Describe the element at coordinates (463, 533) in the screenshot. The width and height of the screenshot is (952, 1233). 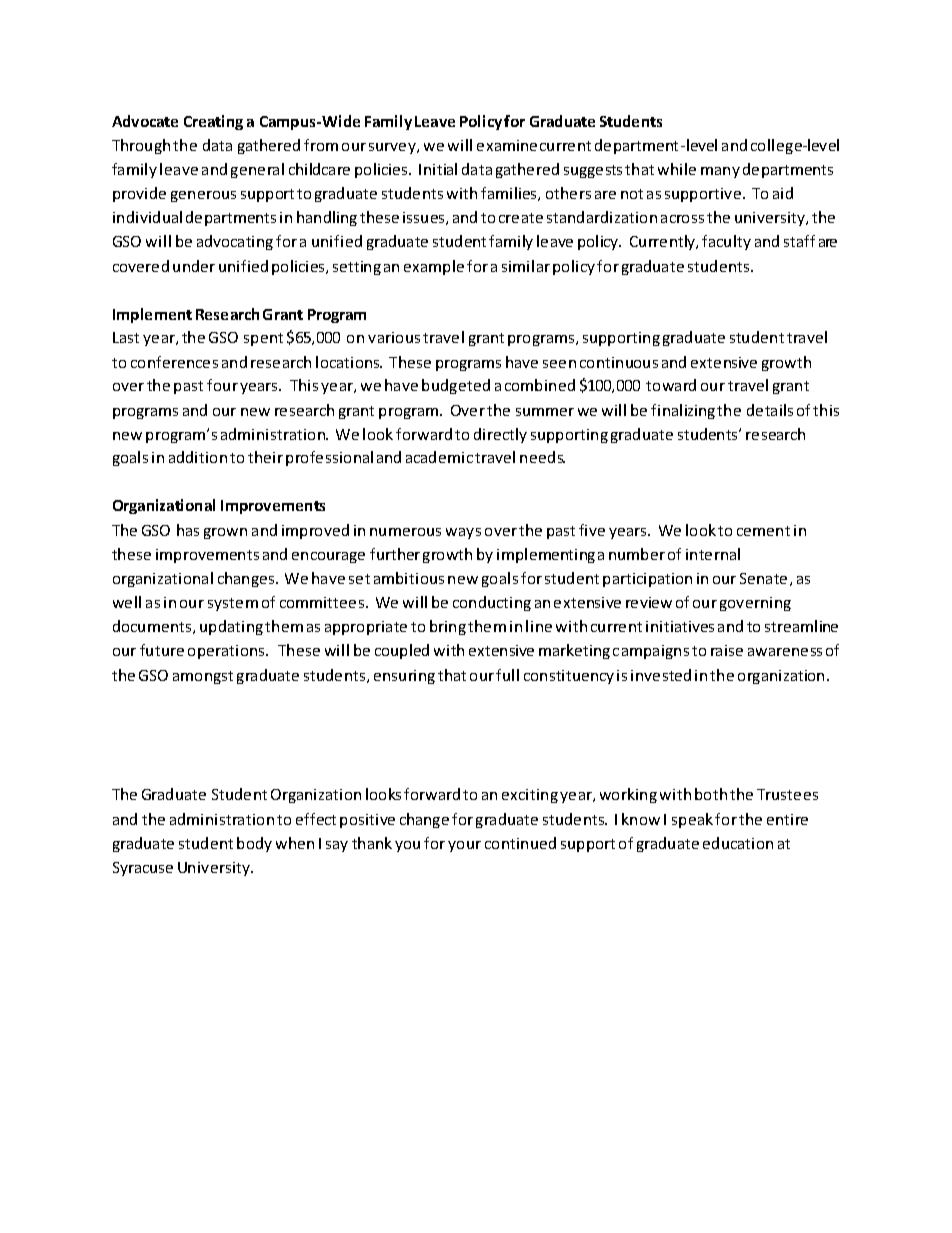
I see `ways` at that location.
